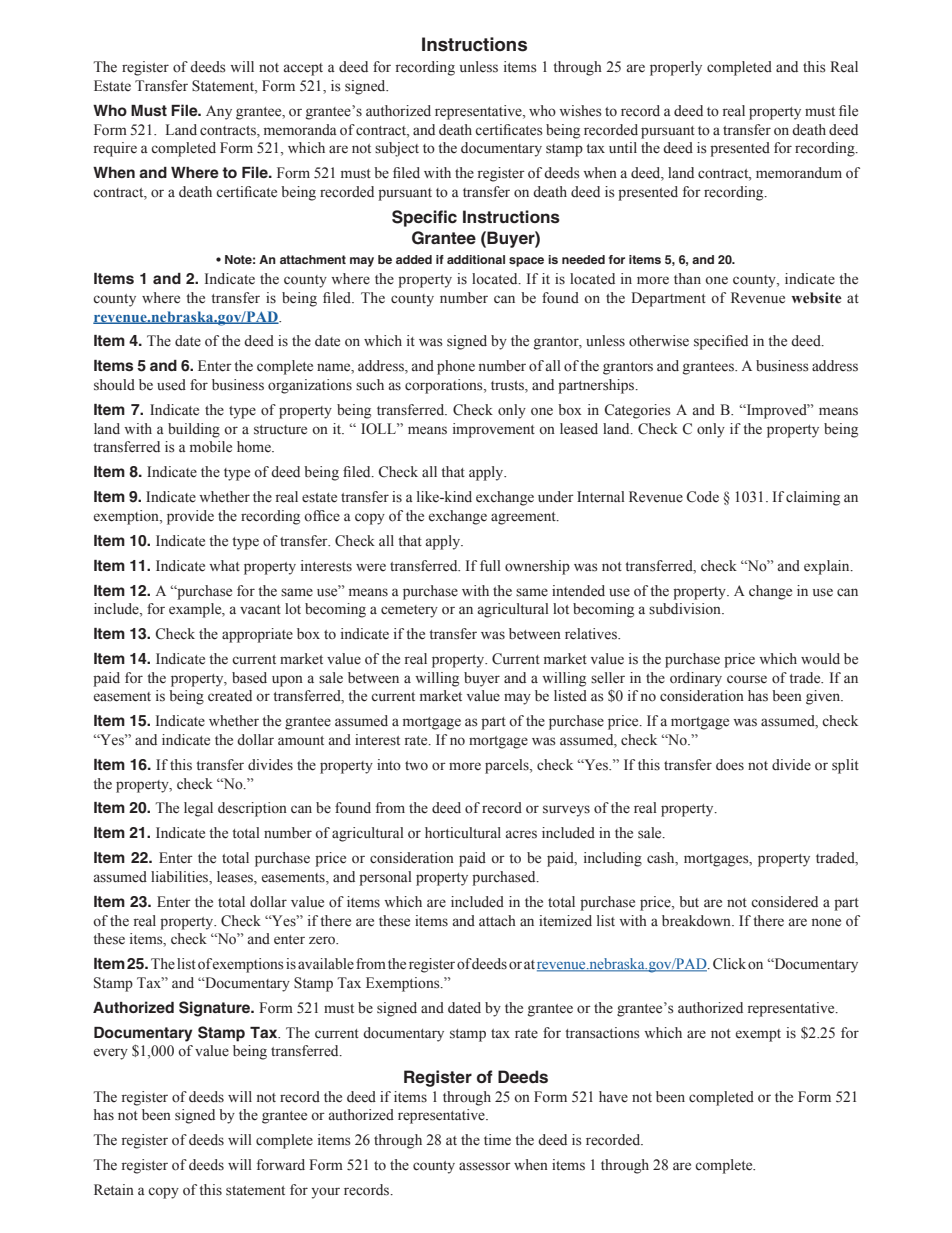 The image size is (952, 1233). What do you see at coordinates (281, 1165) in the screenshot?
I see `forward` at bounding box center [281, 1165].
